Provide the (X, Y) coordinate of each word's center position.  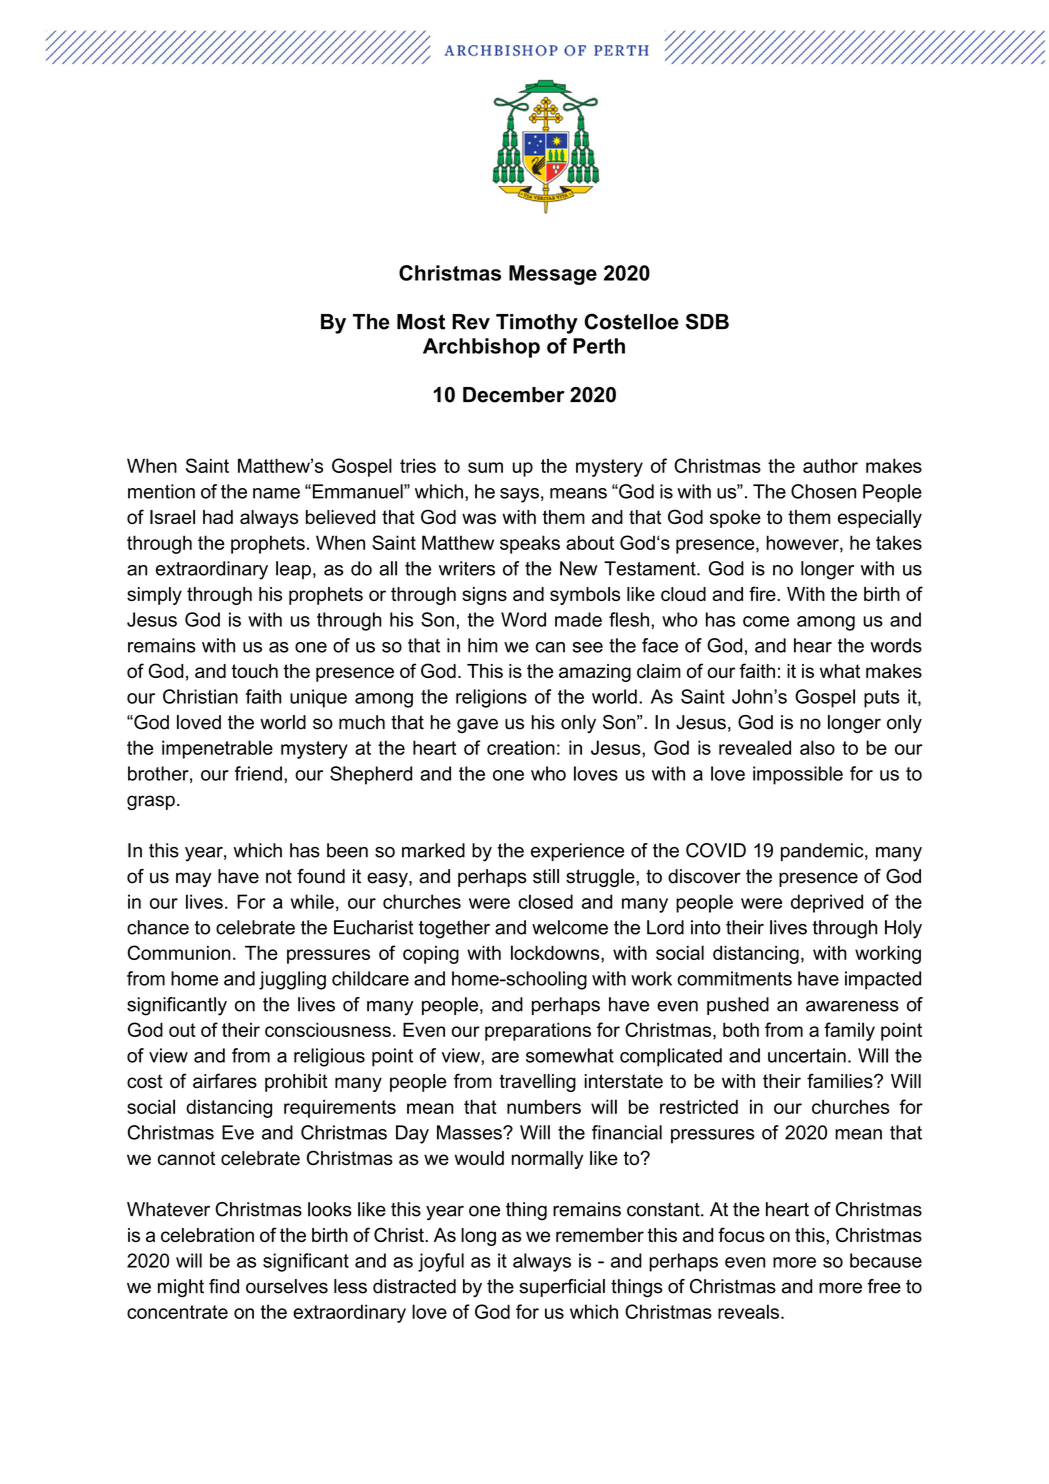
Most (421, 322)
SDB (707, 321)
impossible (798, 775)
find (224, 1286)
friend (258, 773)
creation (521, 747)
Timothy (537, 324)
